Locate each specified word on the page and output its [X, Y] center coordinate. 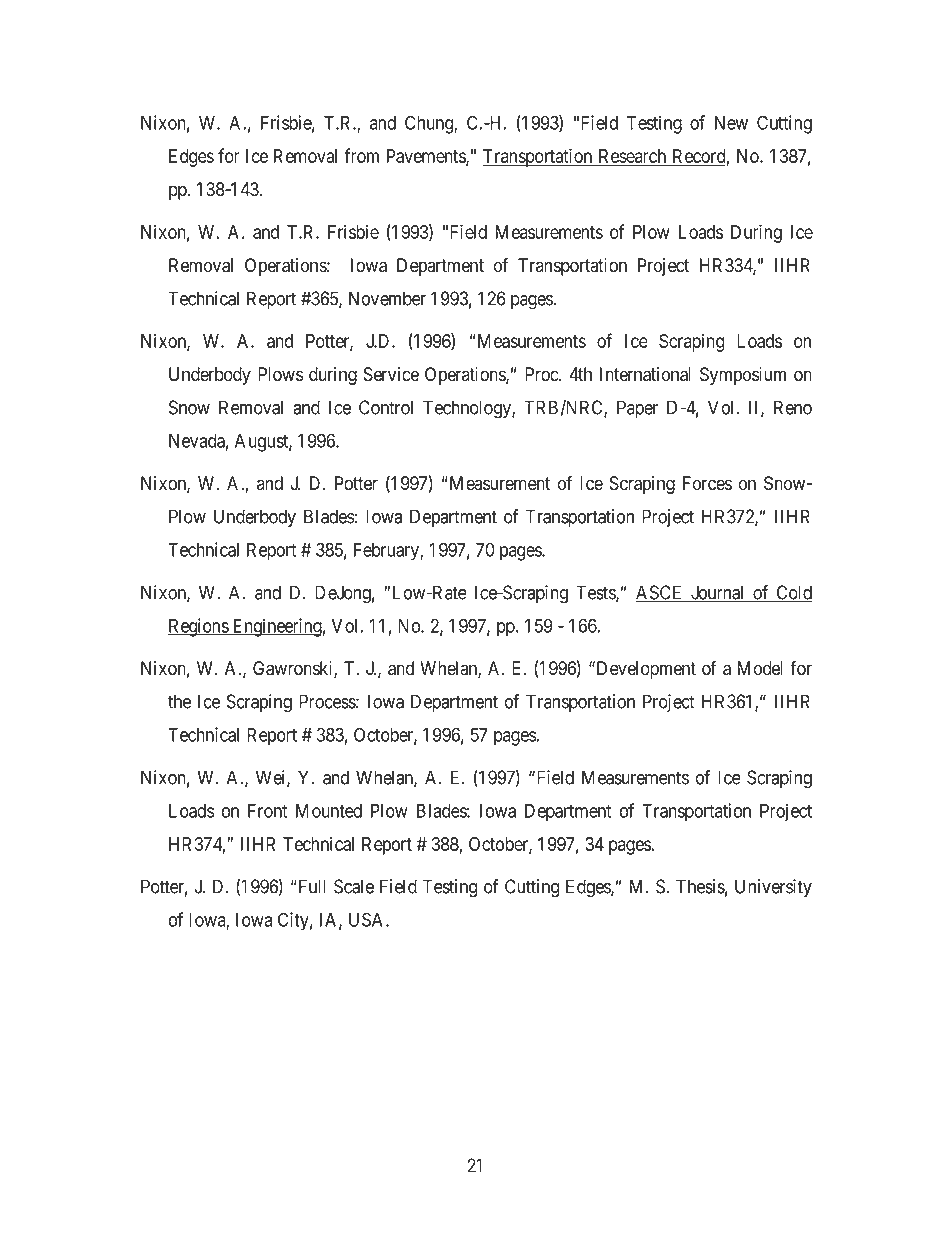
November [387, 298]
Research [632, 157]
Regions [199, 627]
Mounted [329, 811]
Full [311, 886]
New [731, 123]
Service [391, 374]
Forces [707, 483]
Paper [637, 409]
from [361, 155]
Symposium [743, 376]
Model [760, 668]
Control [386, 407]
